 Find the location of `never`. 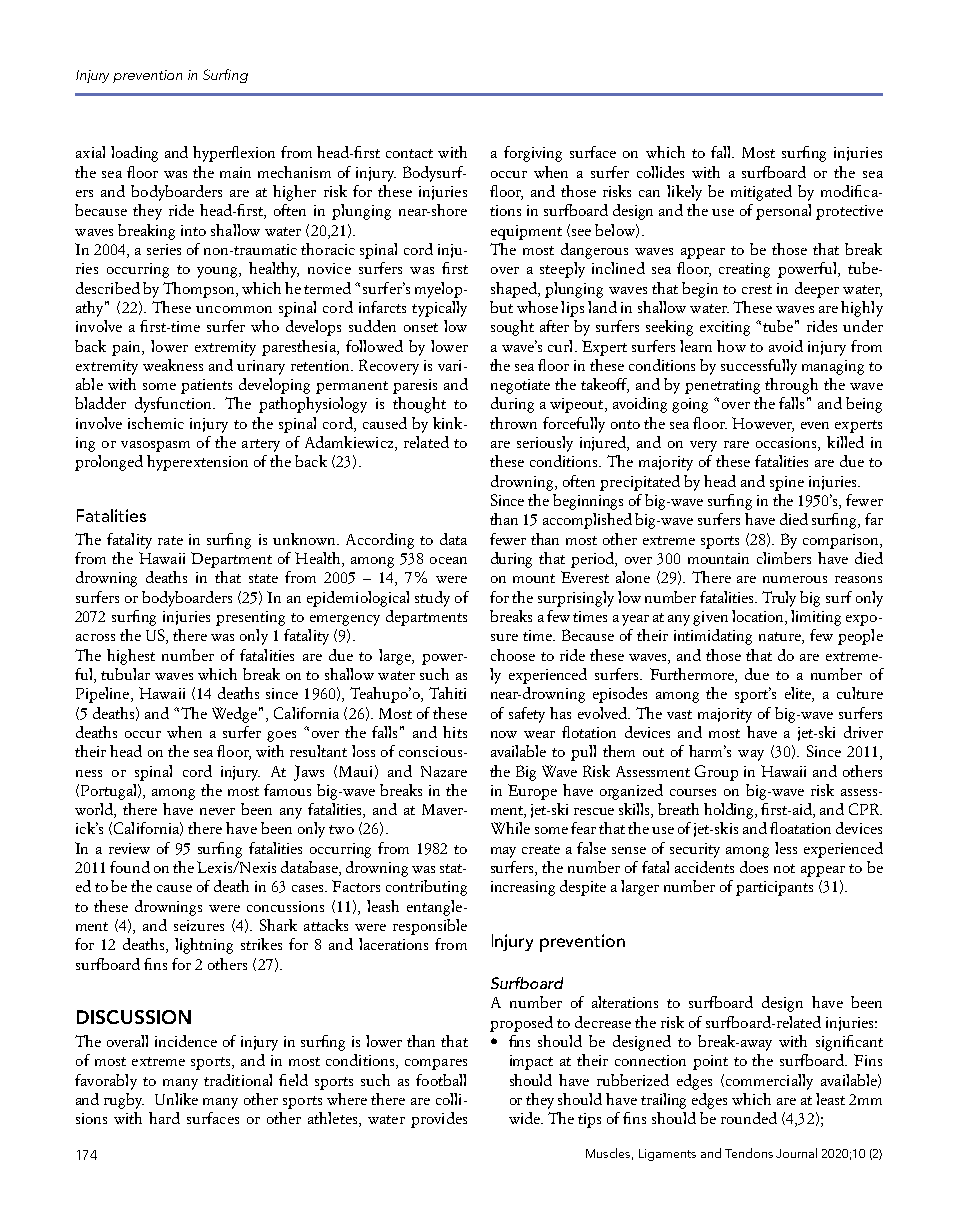

never is located at coordinates (217, 811).
